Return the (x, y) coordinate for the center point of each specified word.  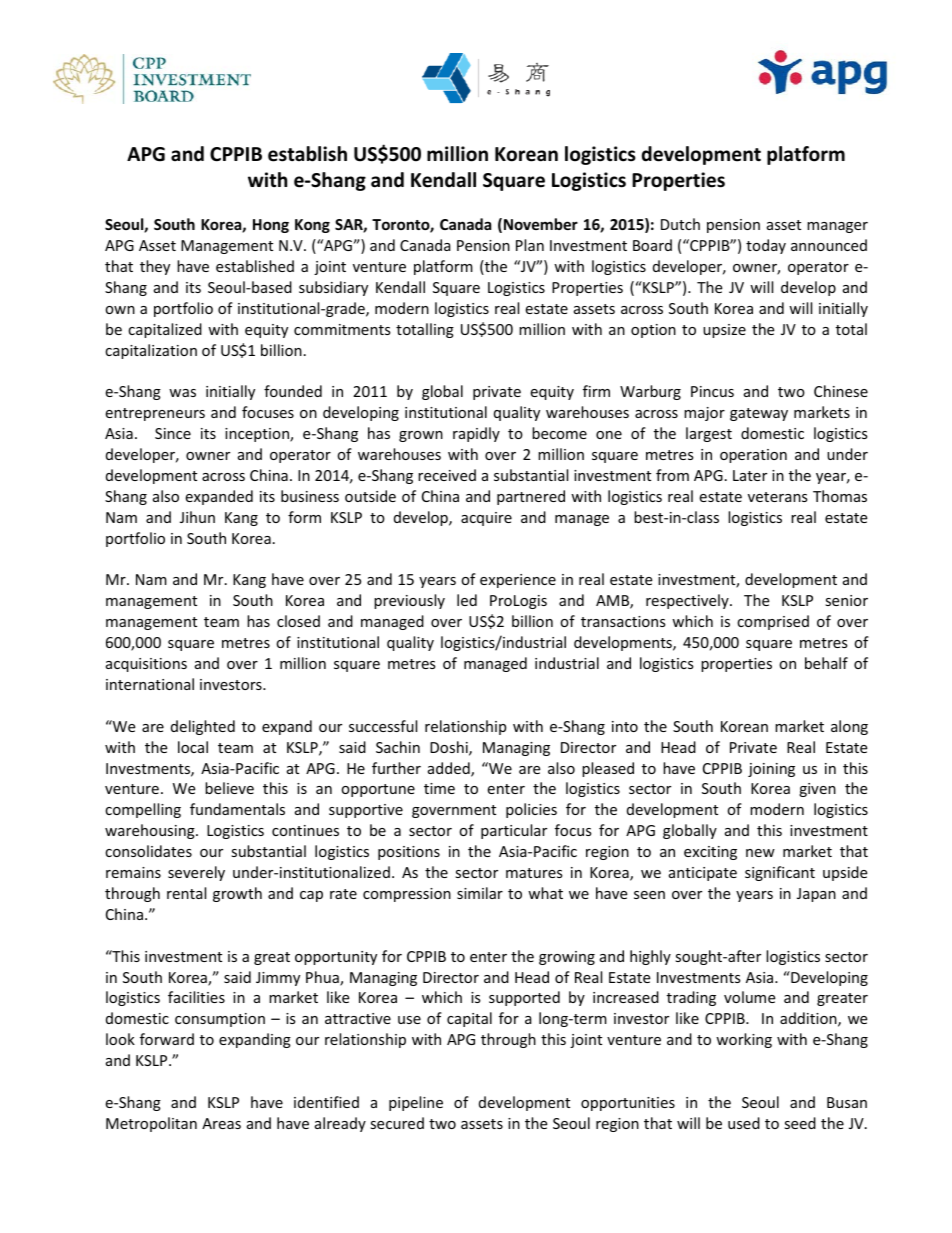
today (766, 246)
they (155, 267)
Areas (221, 1123)
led (467, 600)
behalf (826, 663)
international (150, 684)
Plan (530, 245)
